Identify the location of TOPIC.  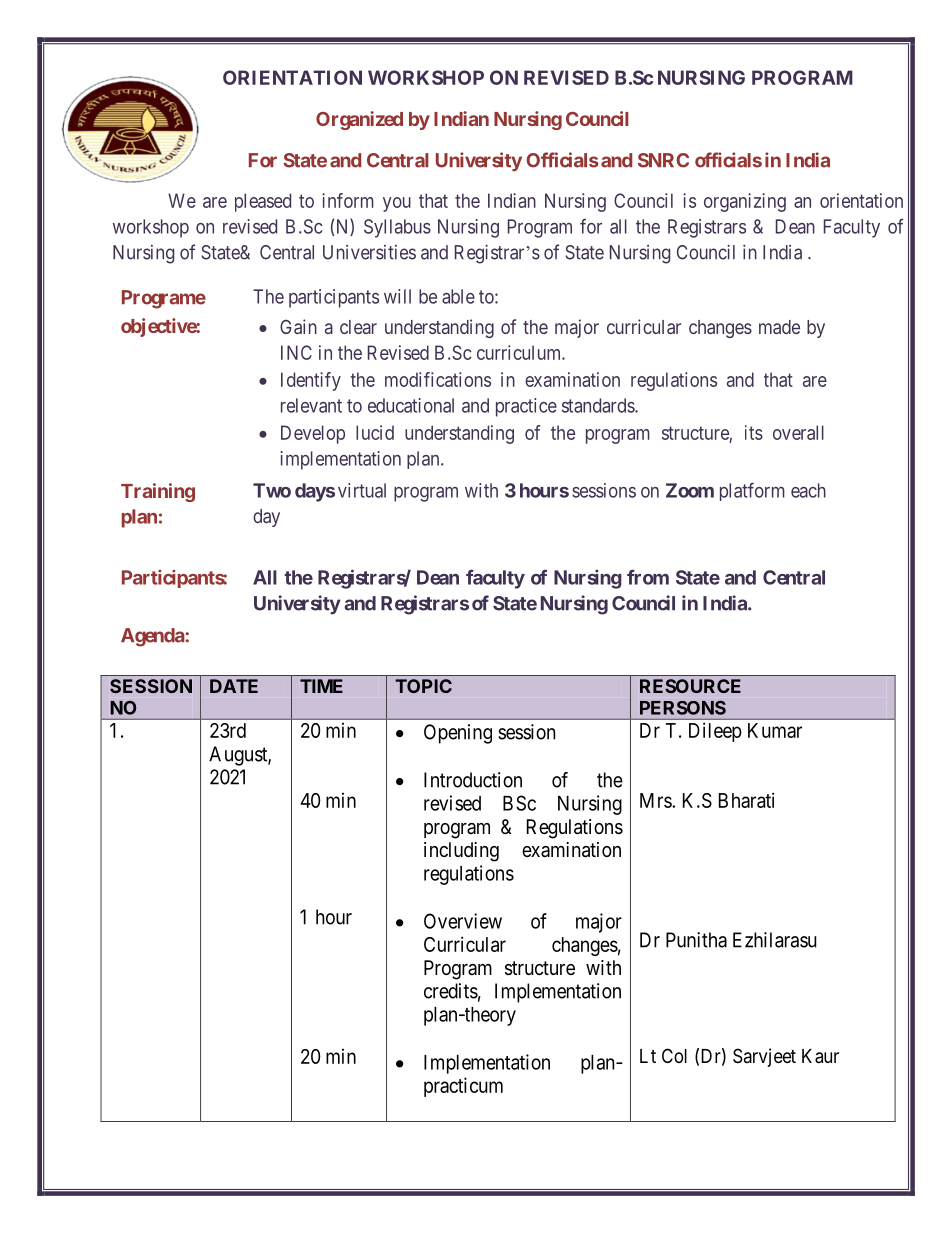
(423, 686).
